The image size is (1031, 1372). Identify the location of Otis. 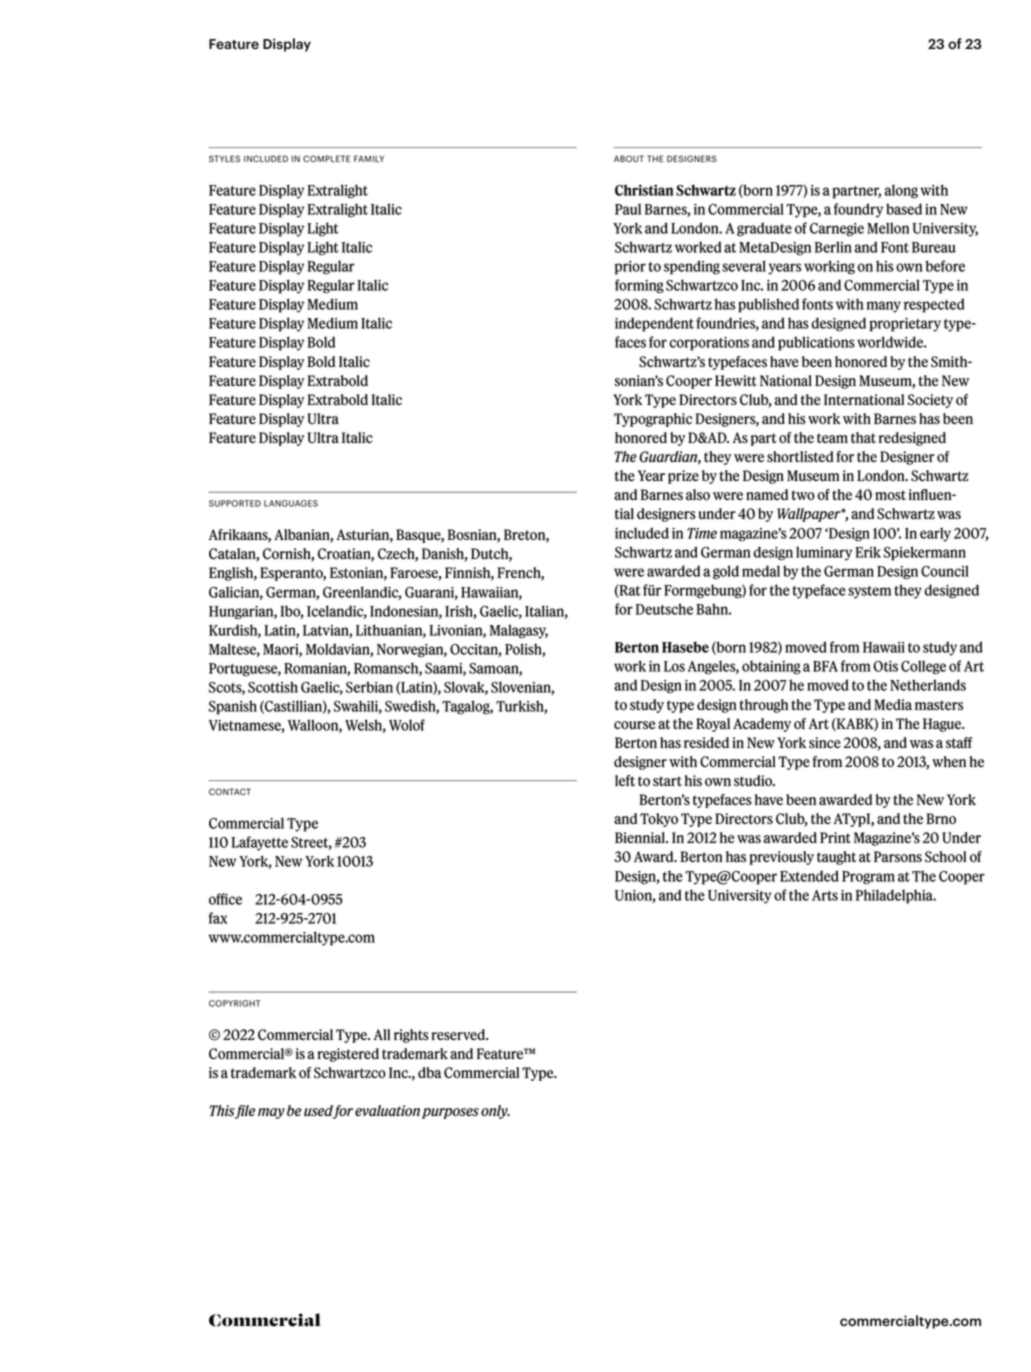
(885, 666).
